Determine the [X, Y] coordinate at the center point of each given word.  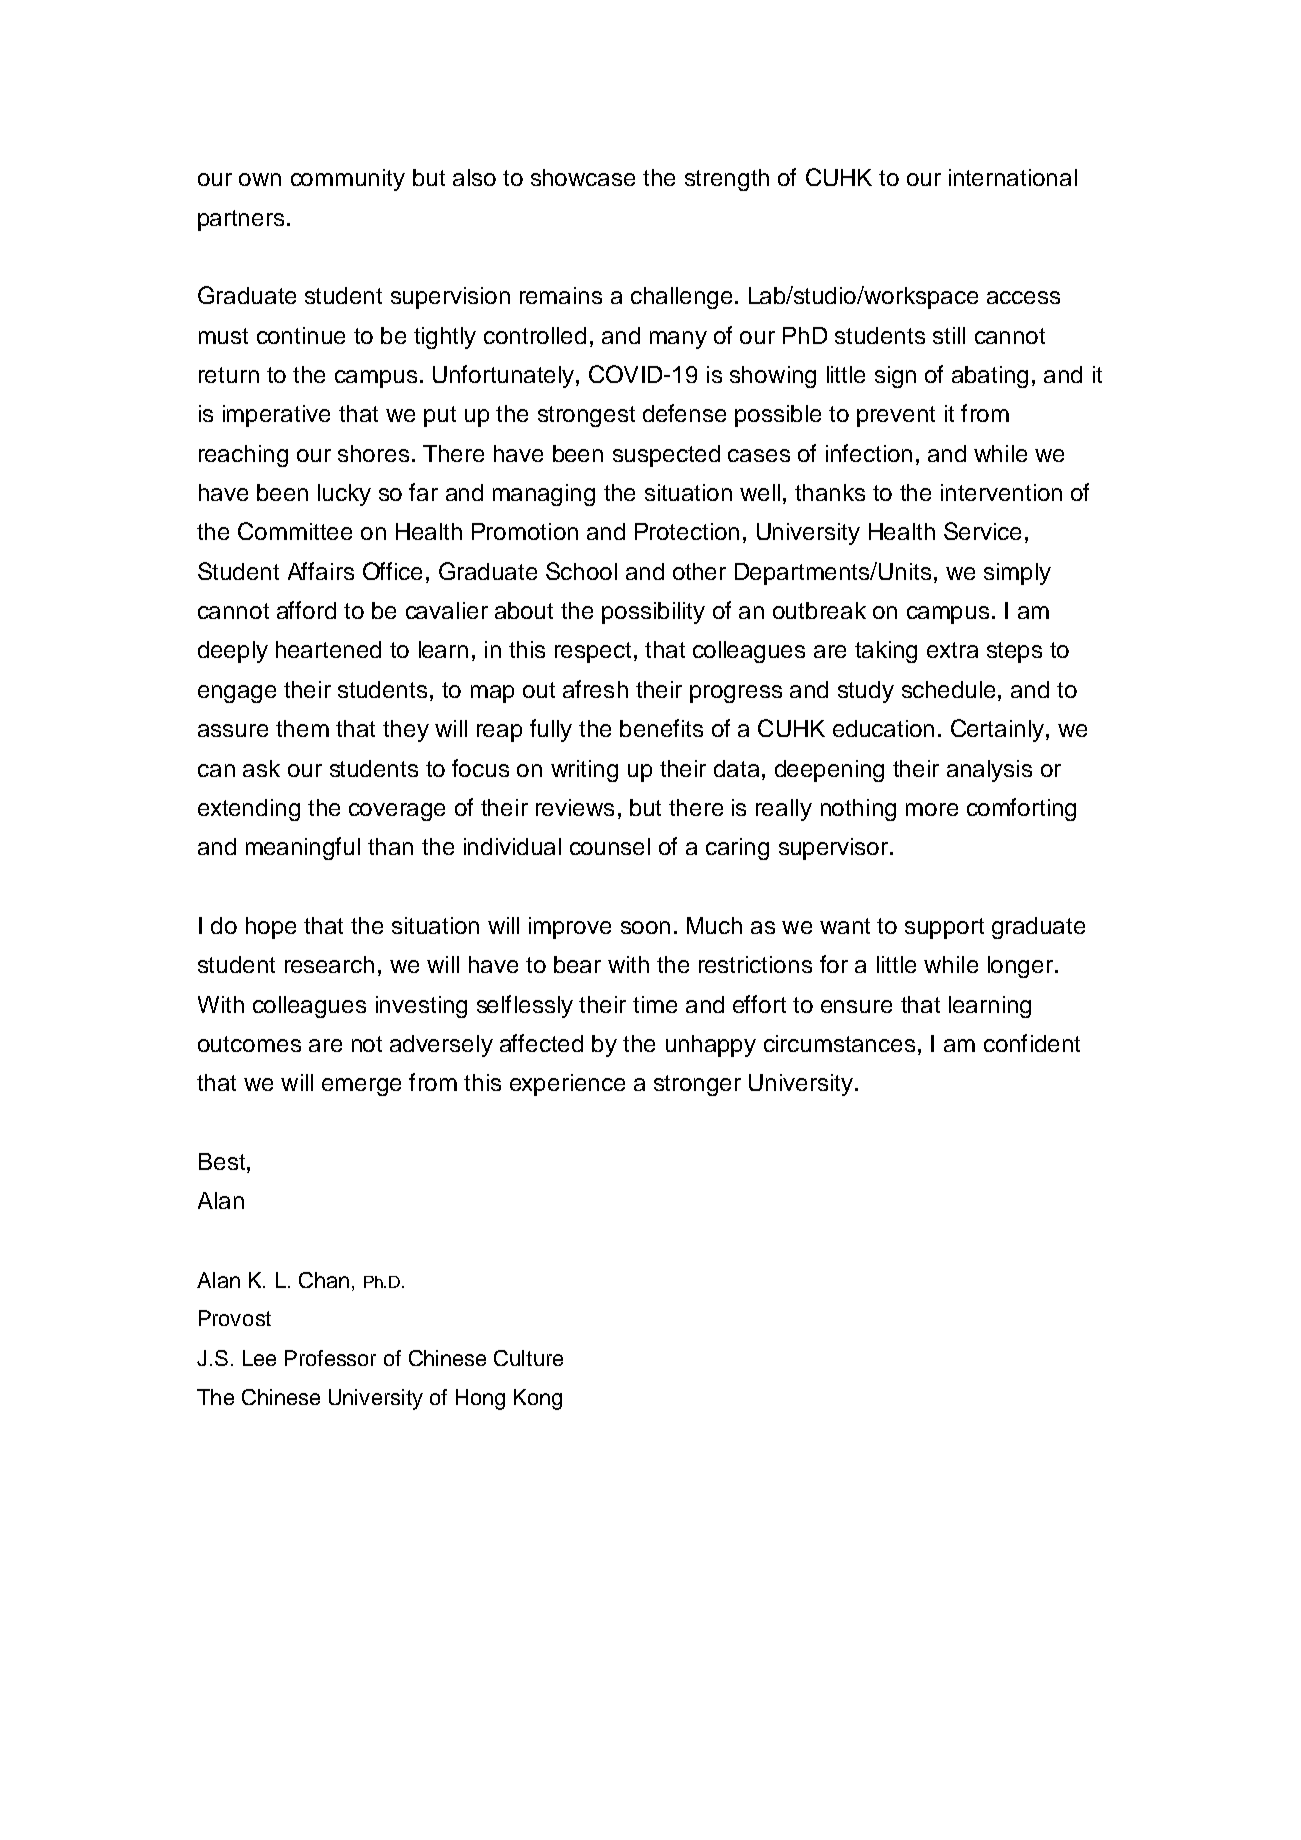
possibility [653, 613]
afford [306, 610]
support [944, 928]
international [1013, 177]
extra [952, 650]
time [655, 1004]
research [329, 964]
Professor [330, 1358]
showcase [583, 177]
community [348, 180]
